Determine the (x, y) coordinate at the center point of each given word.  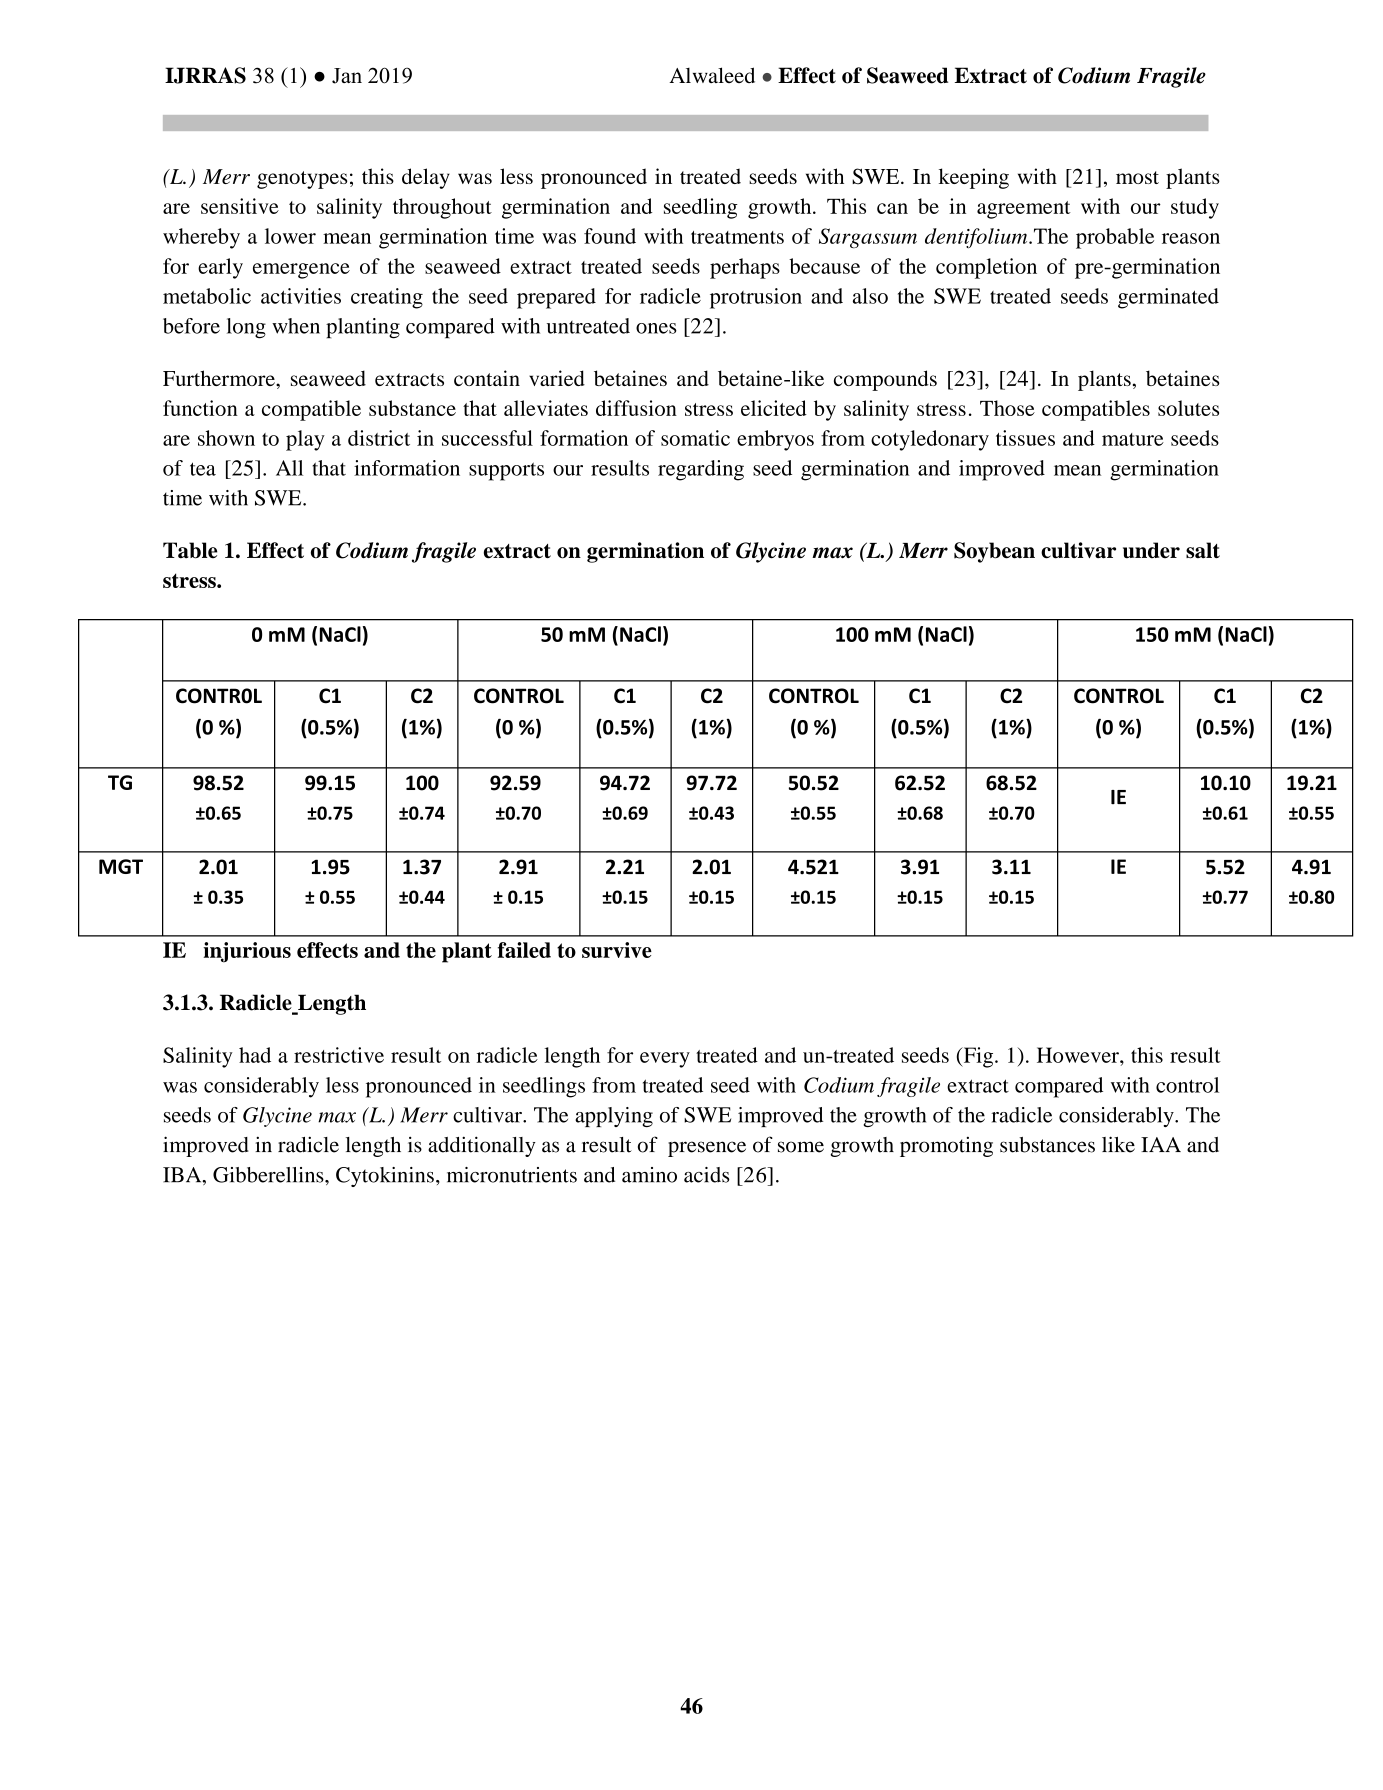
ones (656, 328)
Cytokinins (385, 1177)
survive (617, 950)
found (610, 236)
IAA (1161, 1144)
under (1151, 550)
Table (190, 550)
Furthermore (220, 378)
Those (1007, 408)
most (1137, 177)
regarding (701, 470)
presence (707, 1149)
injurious (247, 952)
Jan (347, 76)
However (1079, 1055)
